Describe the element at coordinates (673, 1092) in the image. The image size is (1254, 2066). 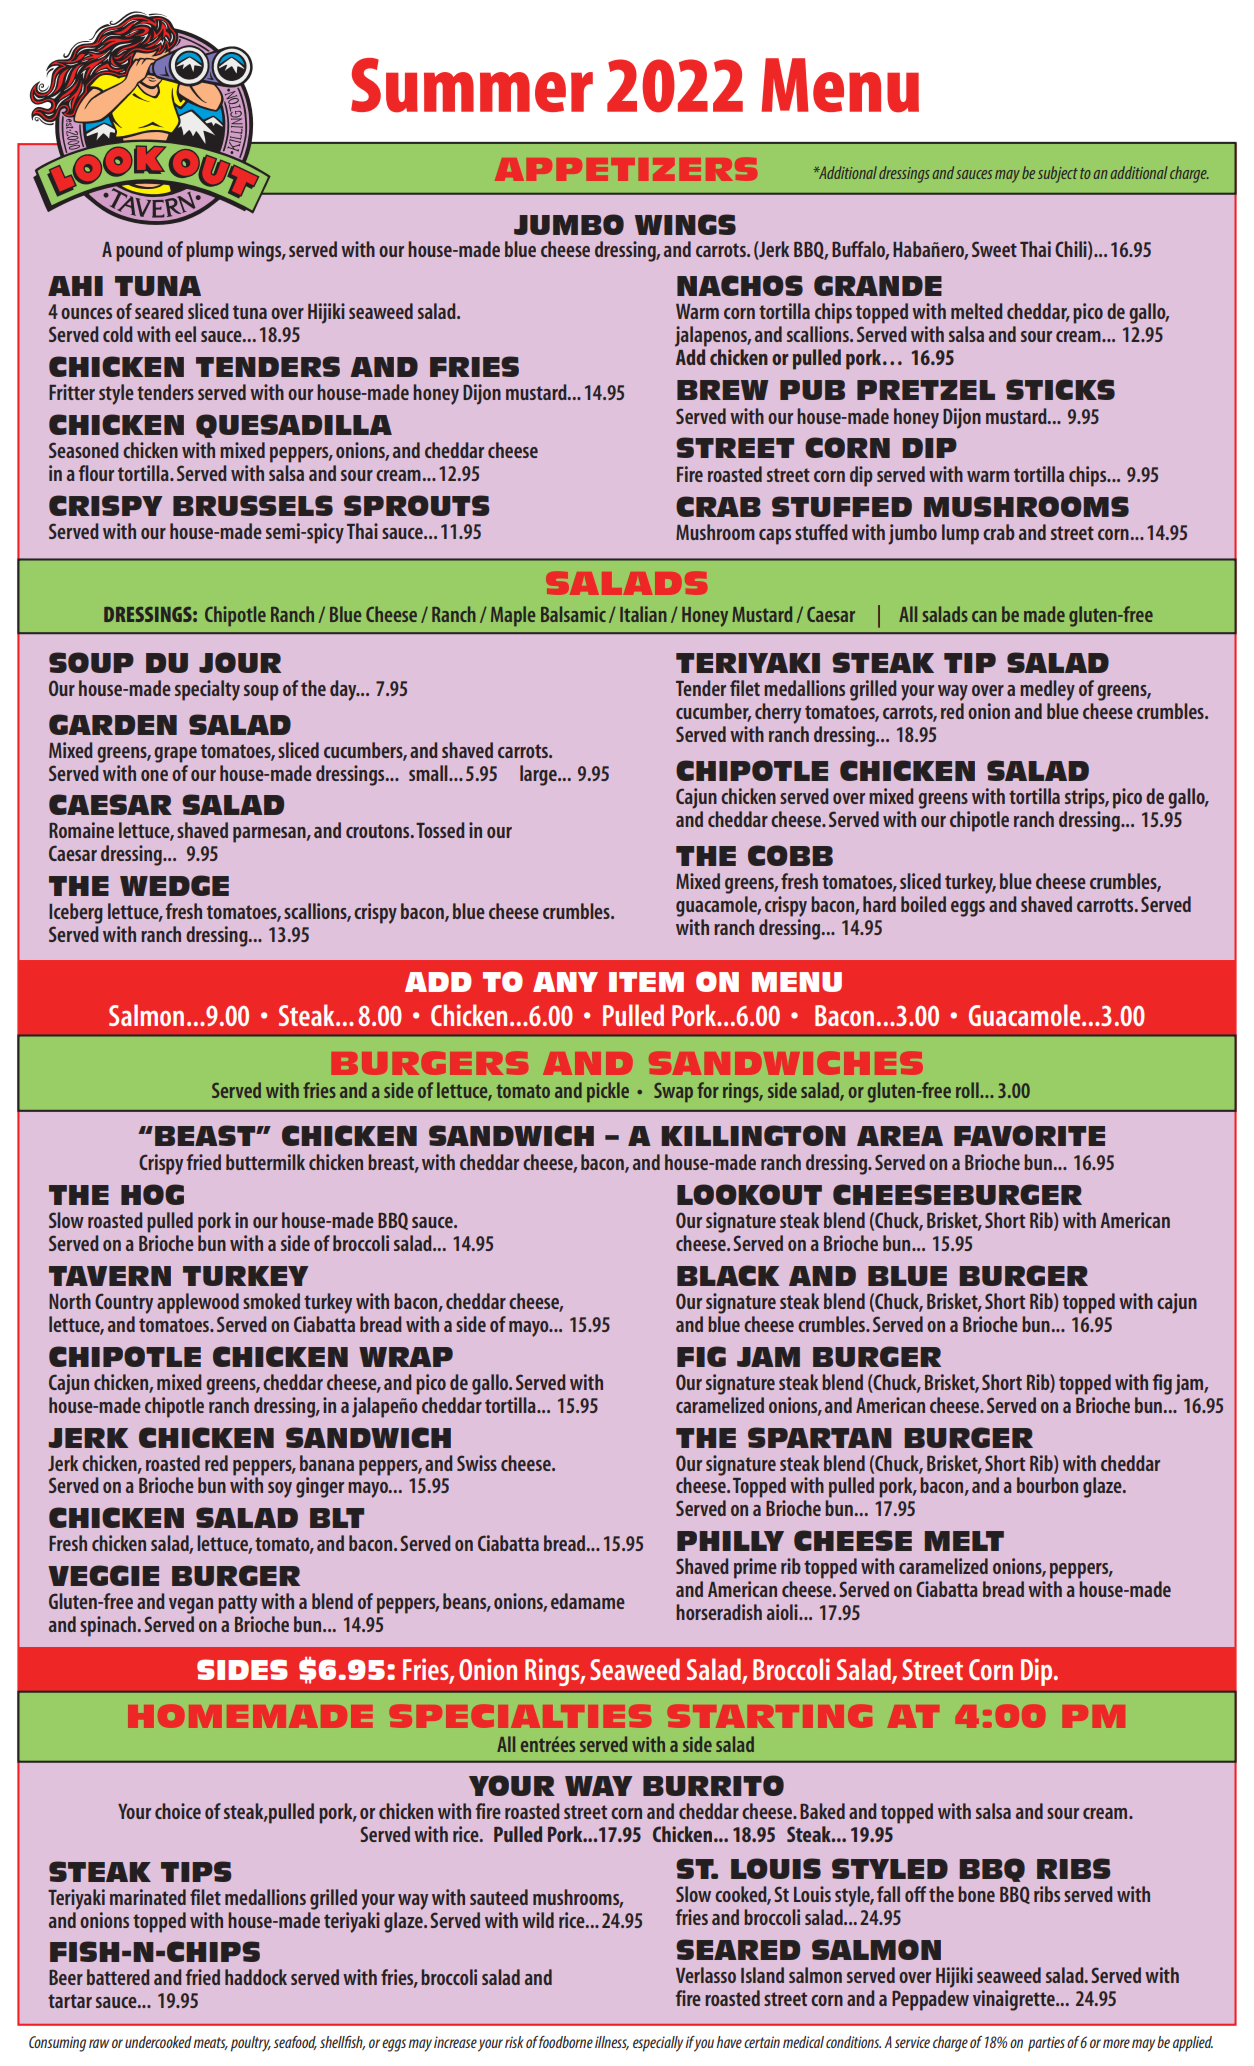
I see `Swap` at that location.
